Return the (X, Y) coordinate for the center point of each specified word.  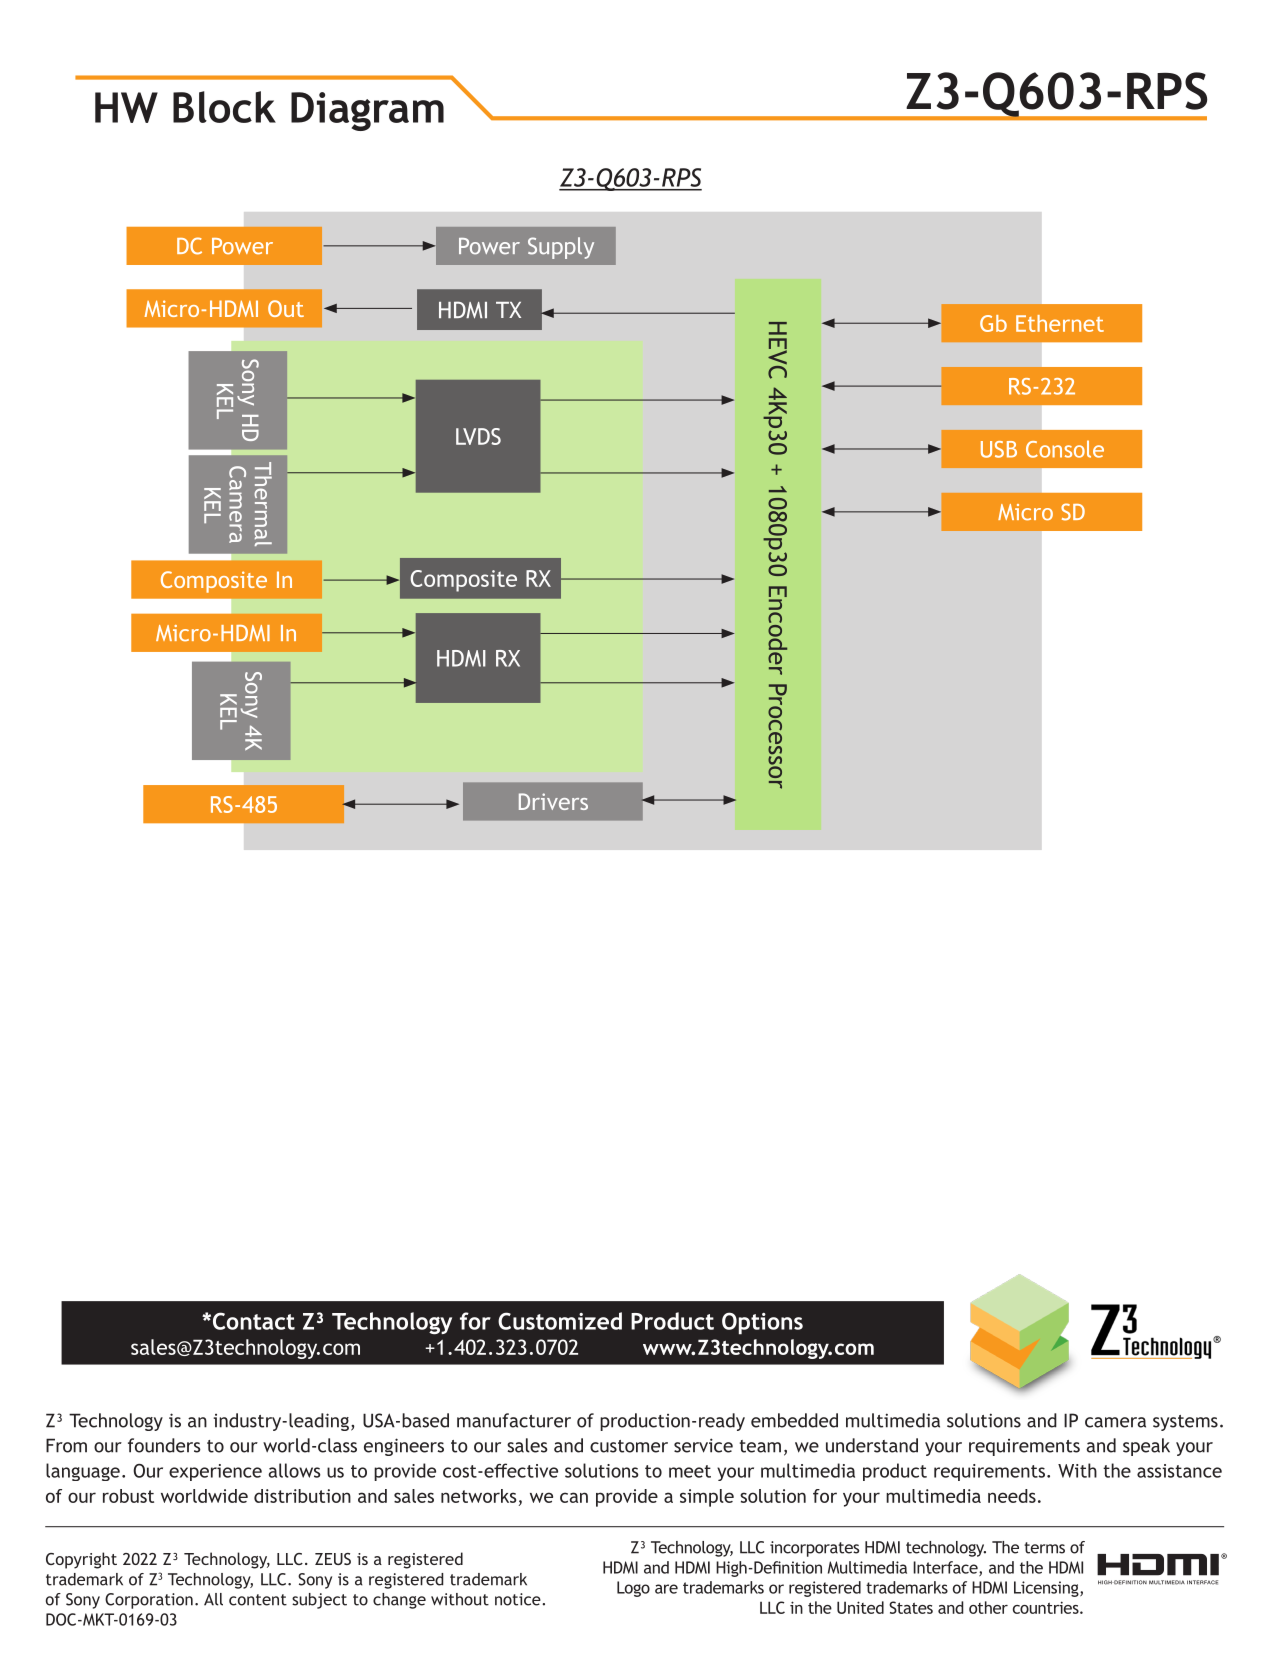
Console (1065, 449)
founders (164, 1445)
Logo (633, 1589)
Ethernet (1060, 323)
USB (999, 449)
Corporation (149, 1601)
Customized (560, 1321)
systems (1185, 1423)
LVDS (478, 436)
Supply (561, 248)
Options (762, 1323)
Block (224, 107)
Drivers (553, 801)
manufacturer (514, 1420)
